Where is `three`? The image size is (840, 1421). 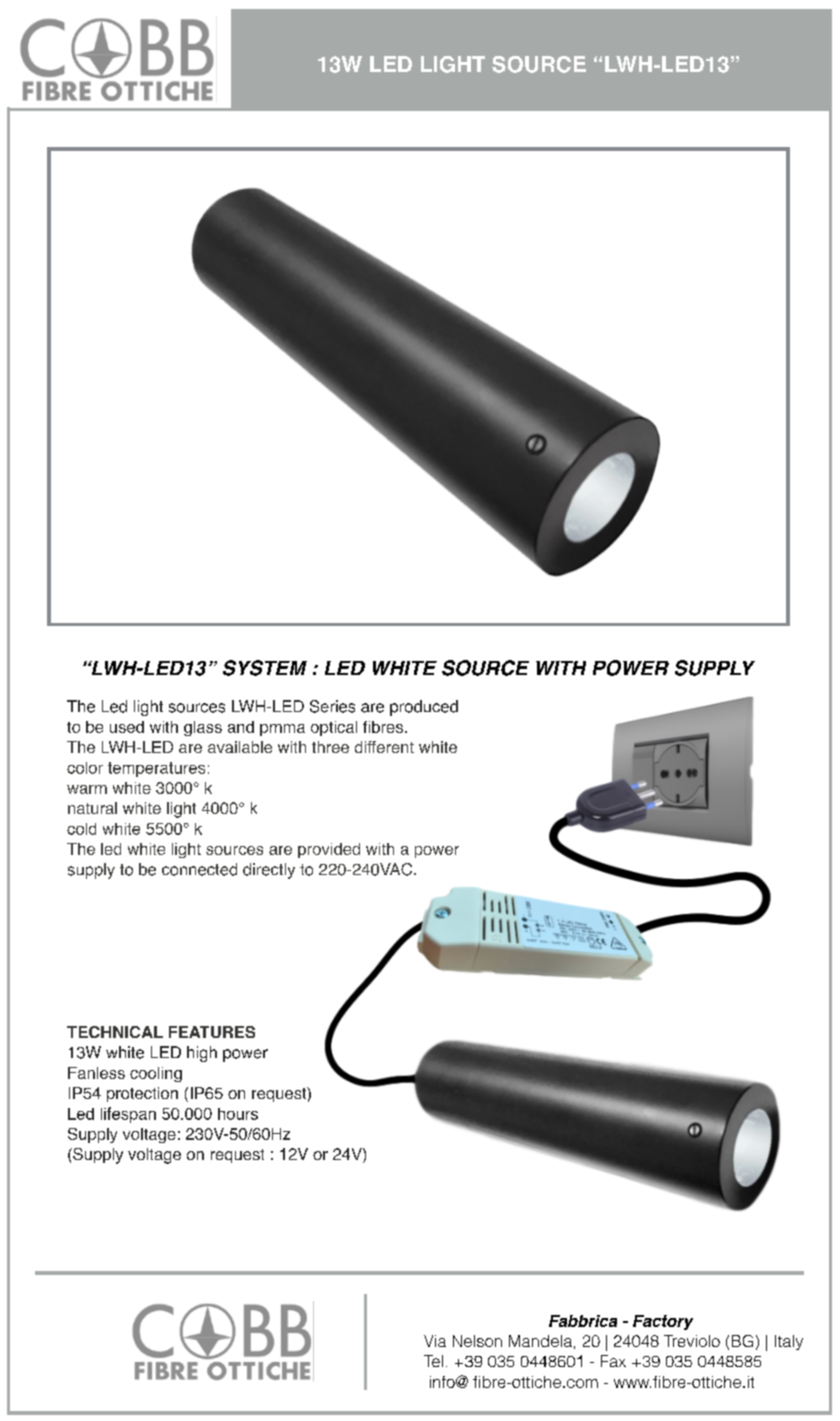
three is located at coordinates (330, 747).
